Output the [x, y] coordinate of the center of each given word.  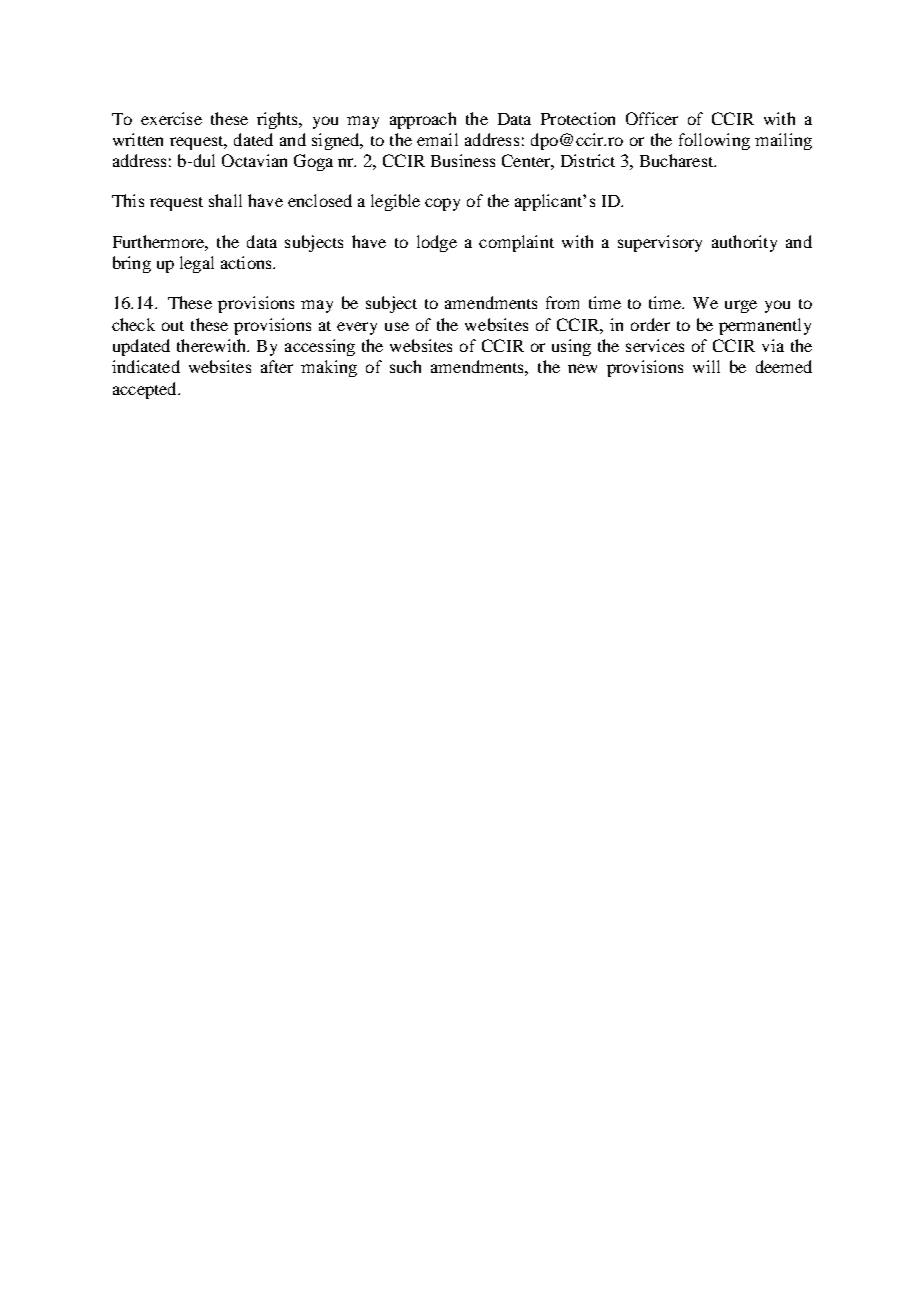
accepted [146, 390]
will [706, 366]
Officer [652, 118]
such [405, 366]
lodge [437, 243]
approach [423, 120]
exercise [171, 118]
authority [744, 243]
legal [197, 264]
